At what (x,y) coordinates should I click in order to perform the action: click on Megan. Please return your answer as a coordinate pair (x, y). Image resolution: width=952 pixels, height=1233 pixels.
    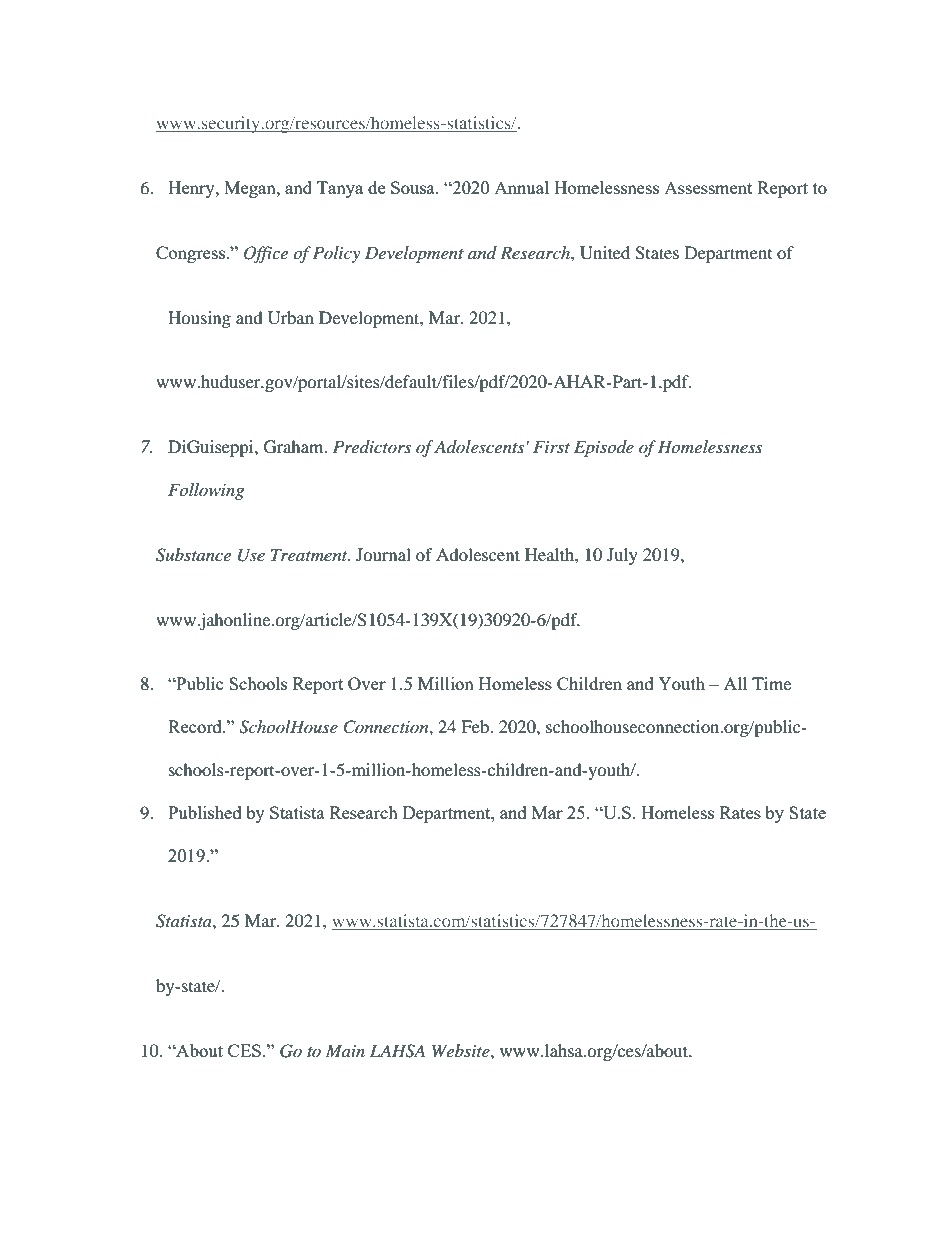
    Looking at the image, I should click on (251, 189).
